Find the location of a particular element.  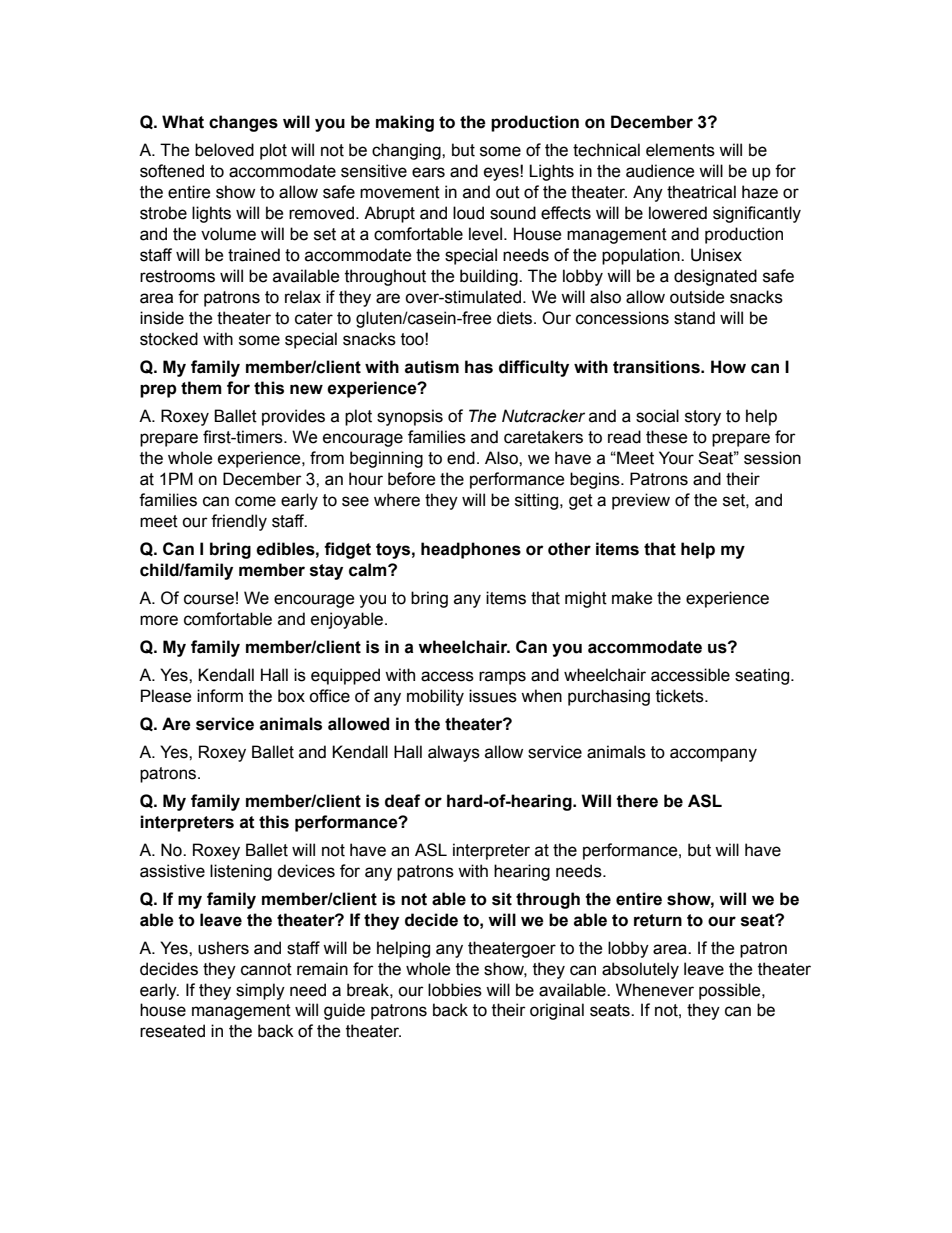

beloved is located at coordinates (224, 150).
